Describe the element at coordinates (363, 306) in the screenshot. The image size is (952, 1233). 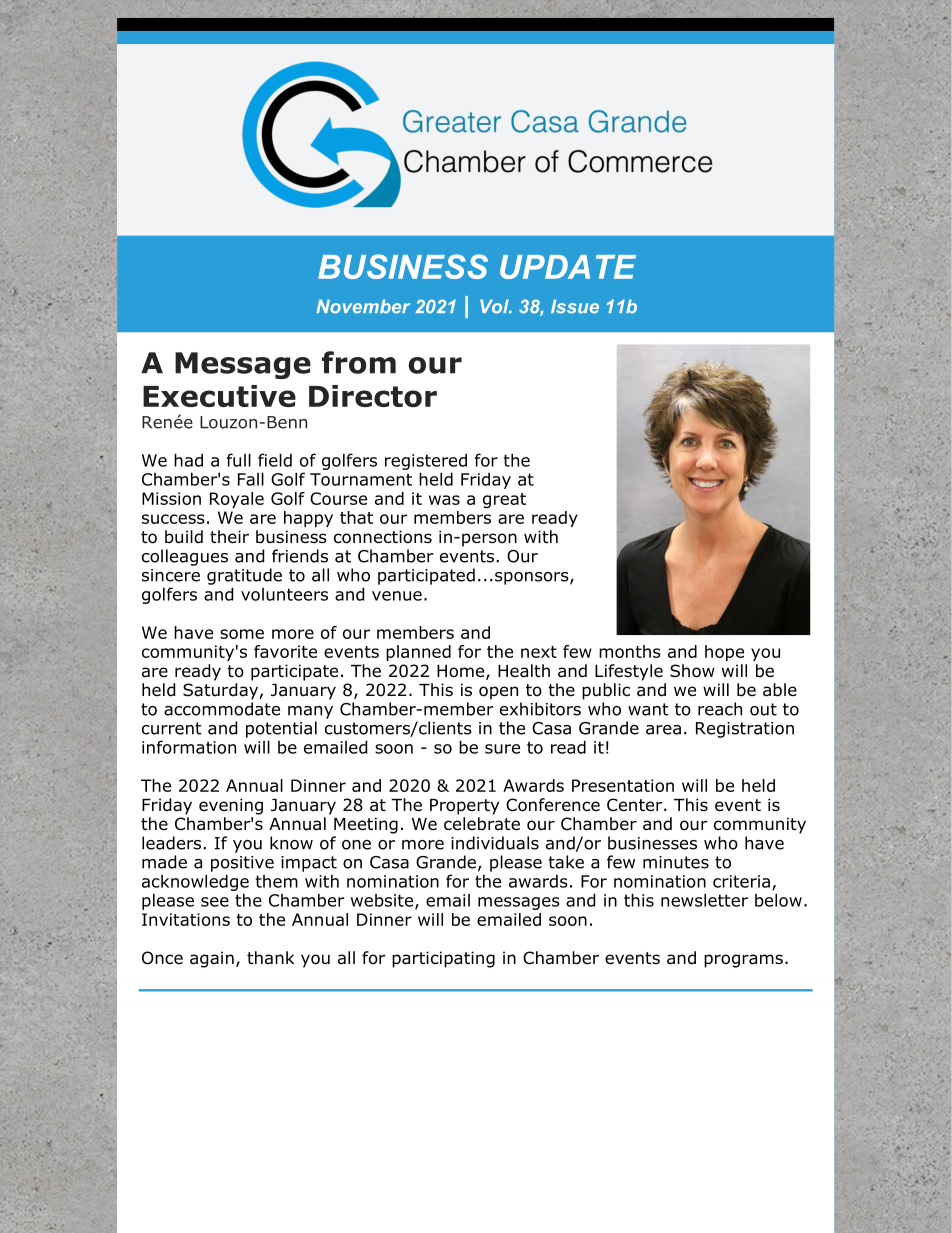
I see `November` at that location.
